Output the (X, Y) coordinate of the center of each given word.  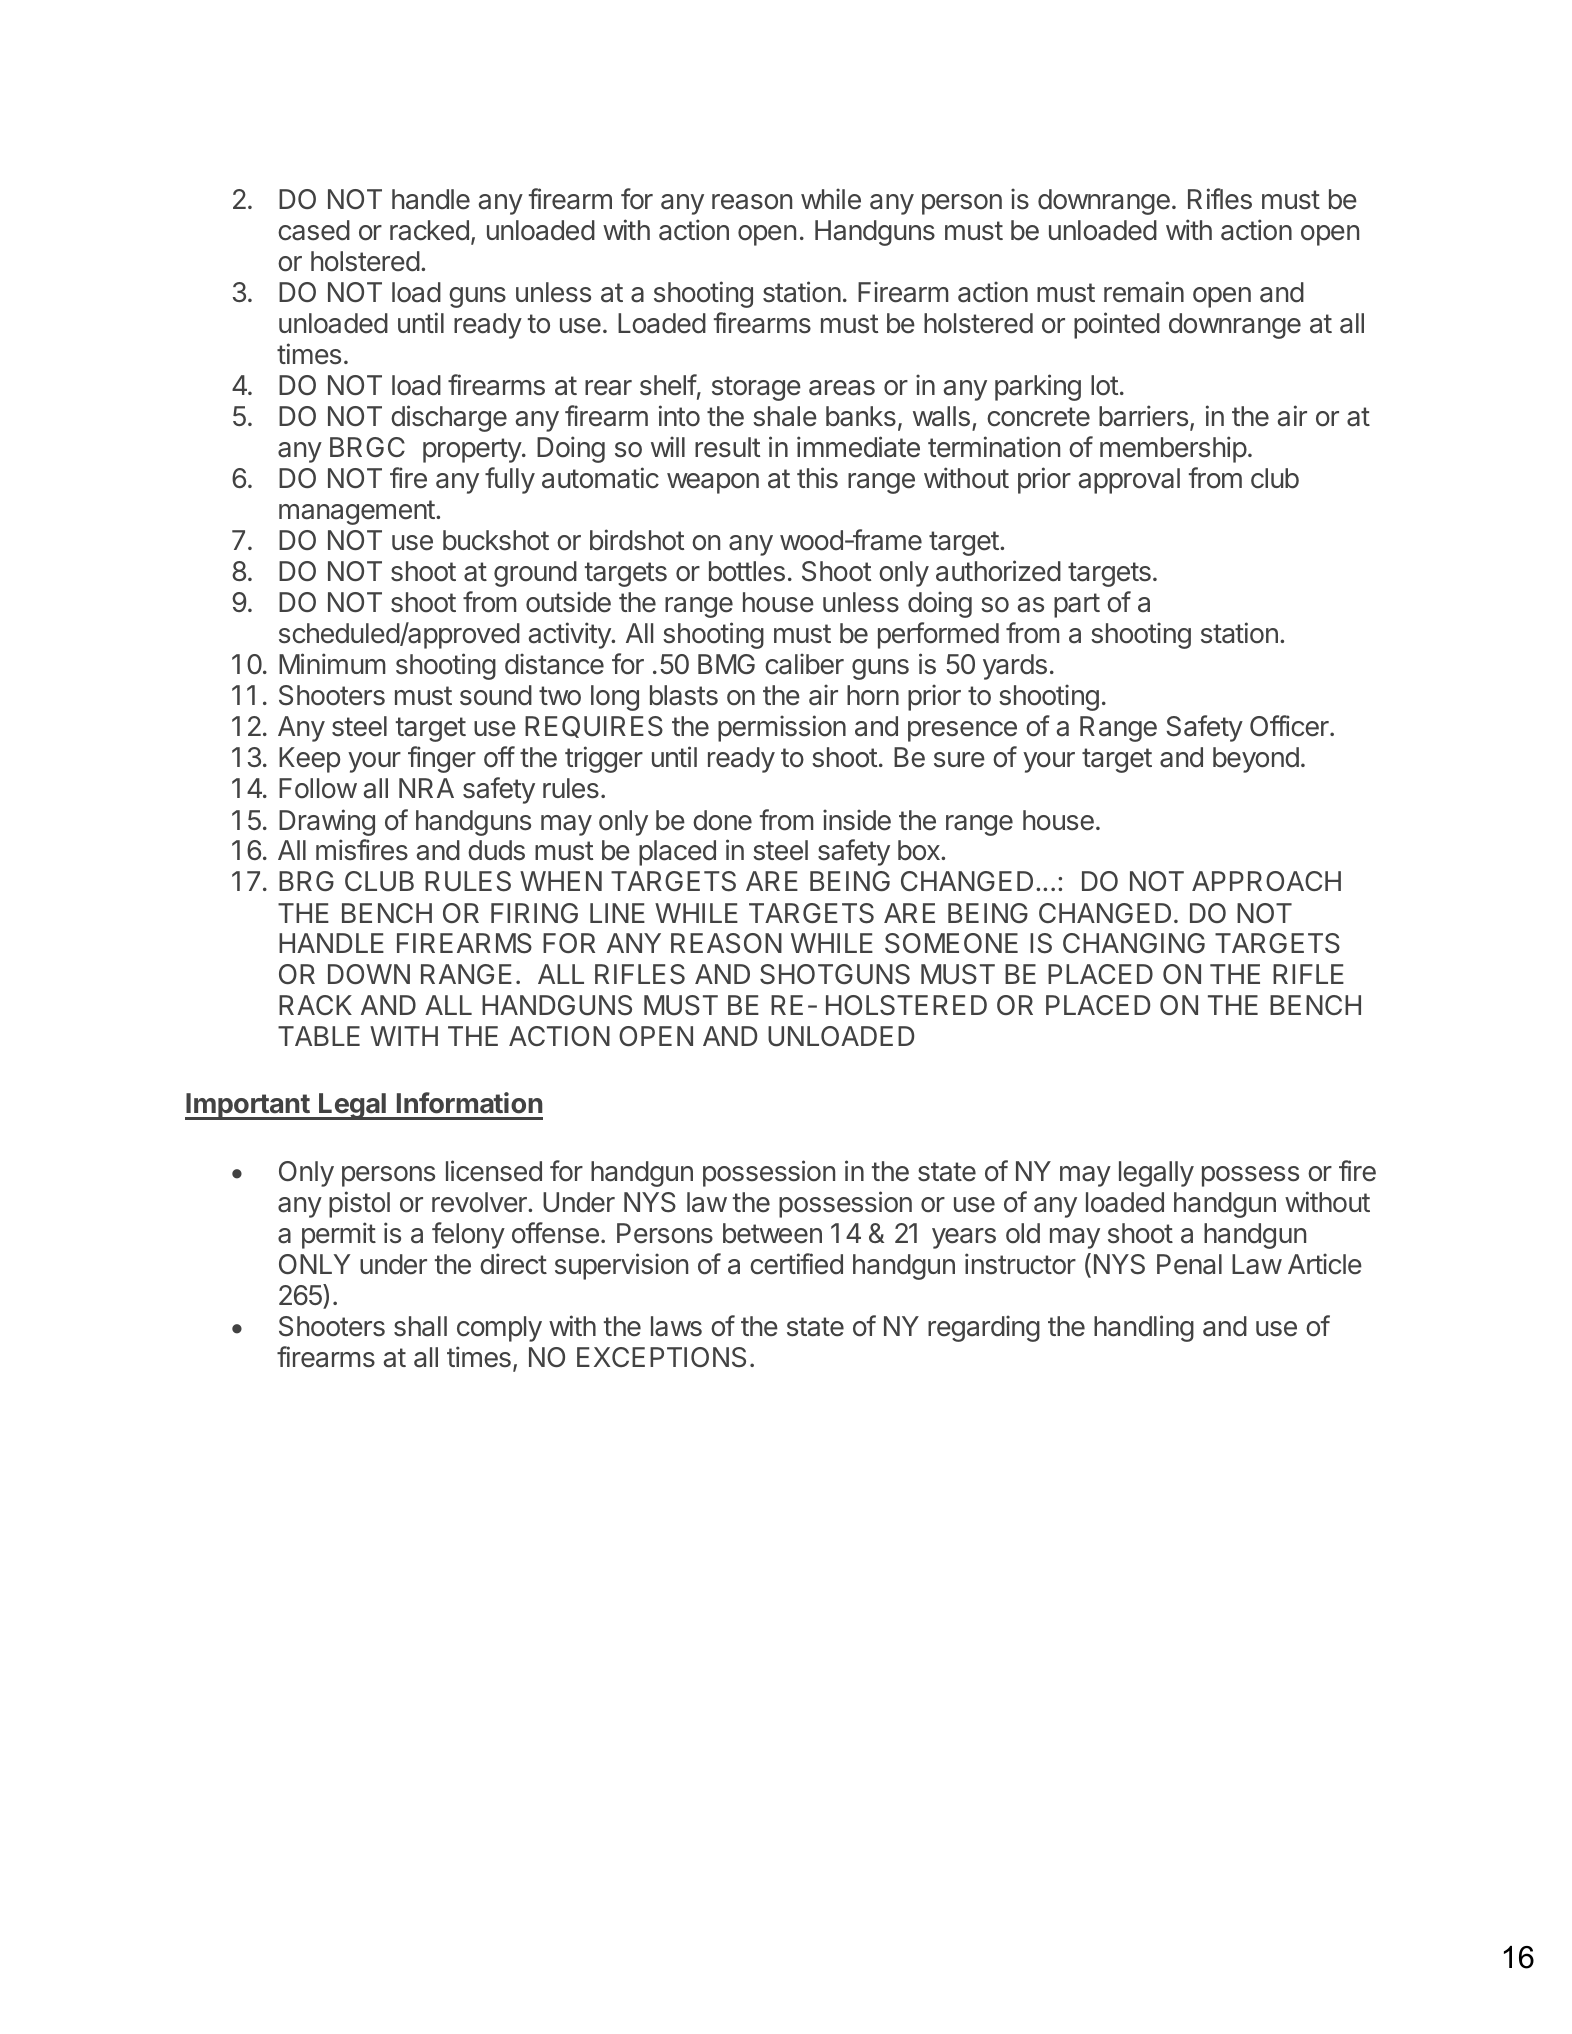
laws (676, 1326)
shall (420, 1326)
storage (756, 388)
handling (1144, 1328)
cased (314, 230)
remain (1144, 292)
